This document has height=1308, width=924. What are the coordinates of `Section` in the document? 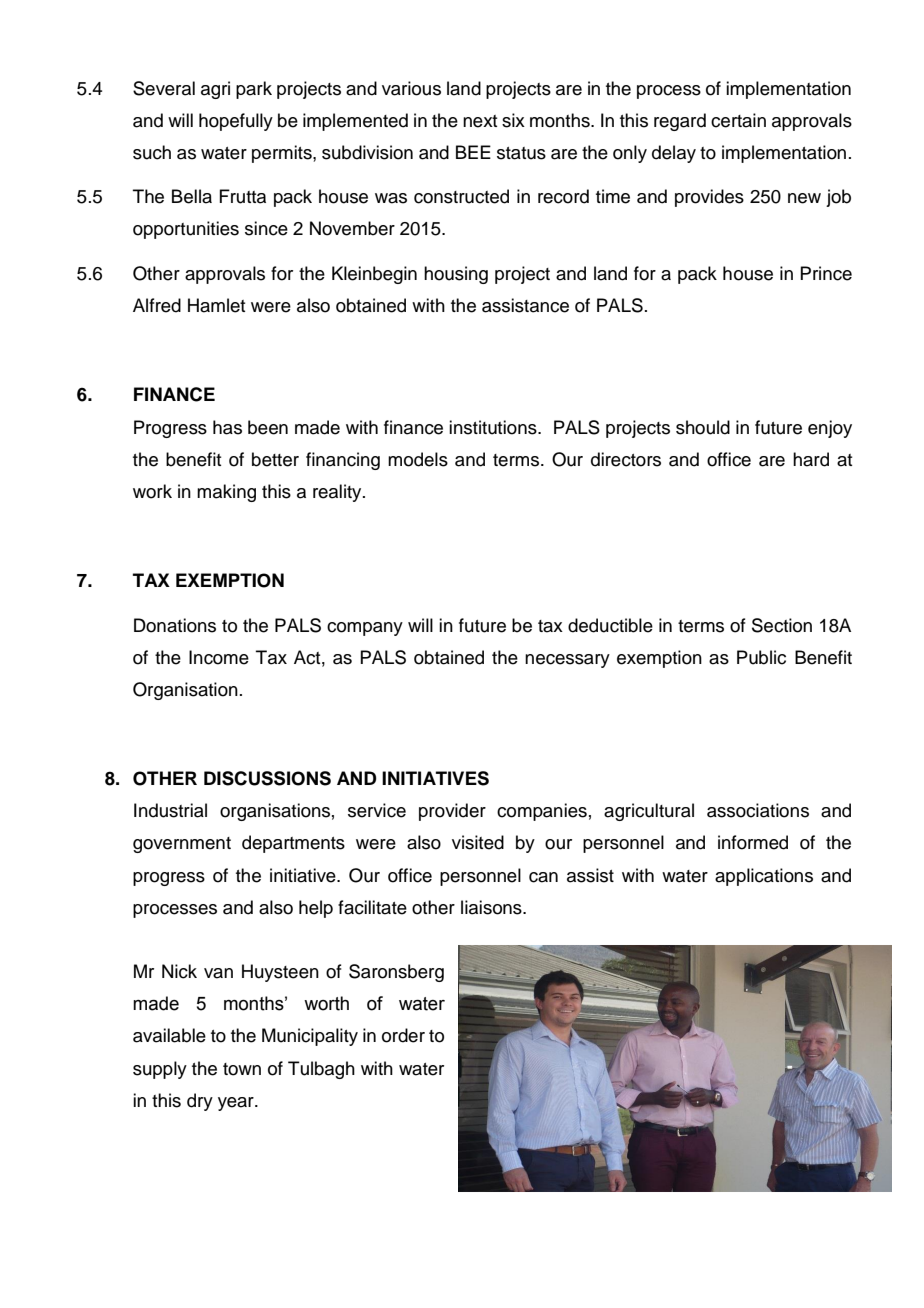 It's located at (782, 625).
